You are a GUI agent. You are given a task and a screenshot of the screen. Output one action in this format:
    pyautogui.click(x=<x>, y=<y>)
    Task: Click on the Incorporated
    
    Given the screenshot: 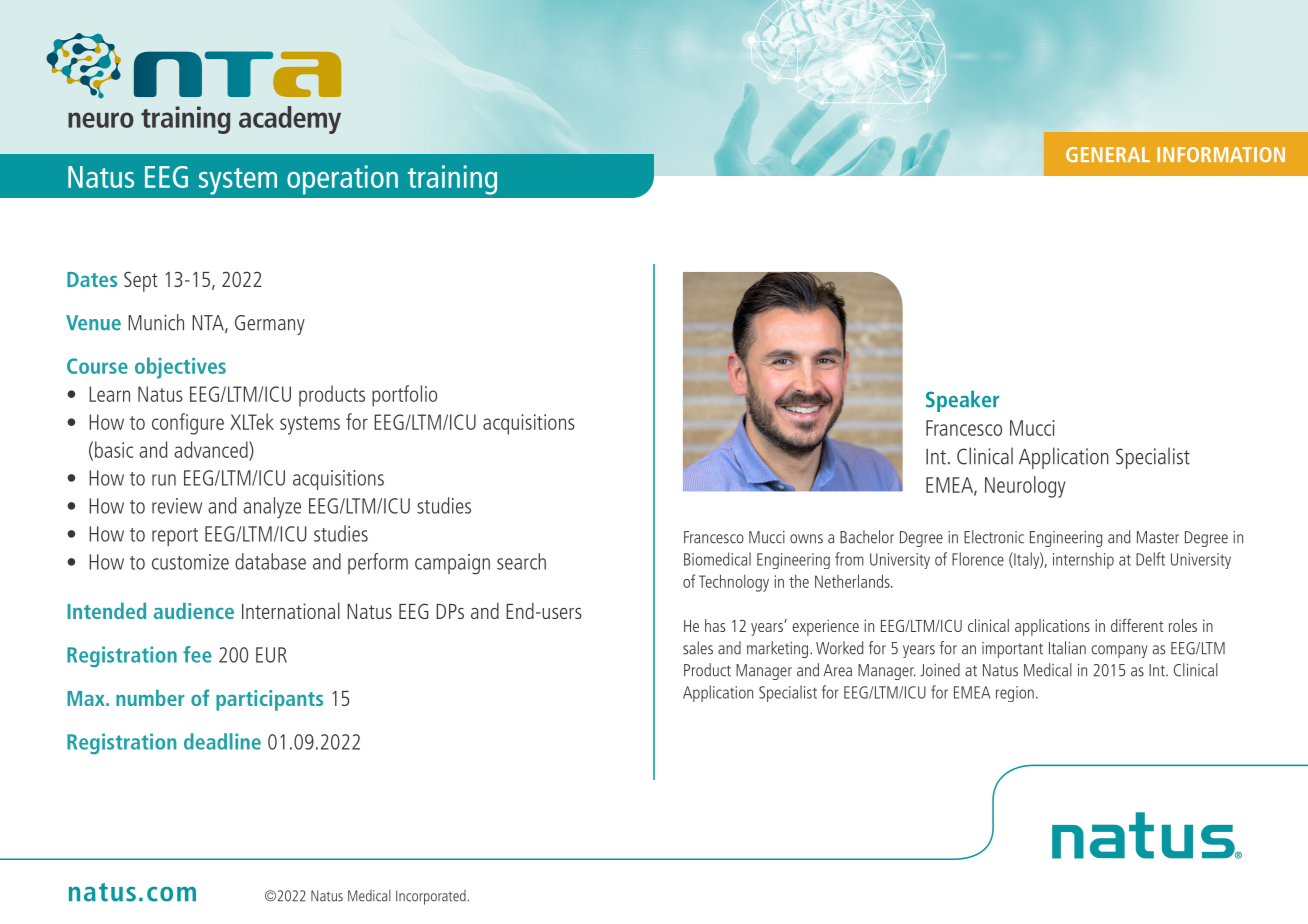 What is the action you would take?
    pyautogui.click(x=431, y=897)
